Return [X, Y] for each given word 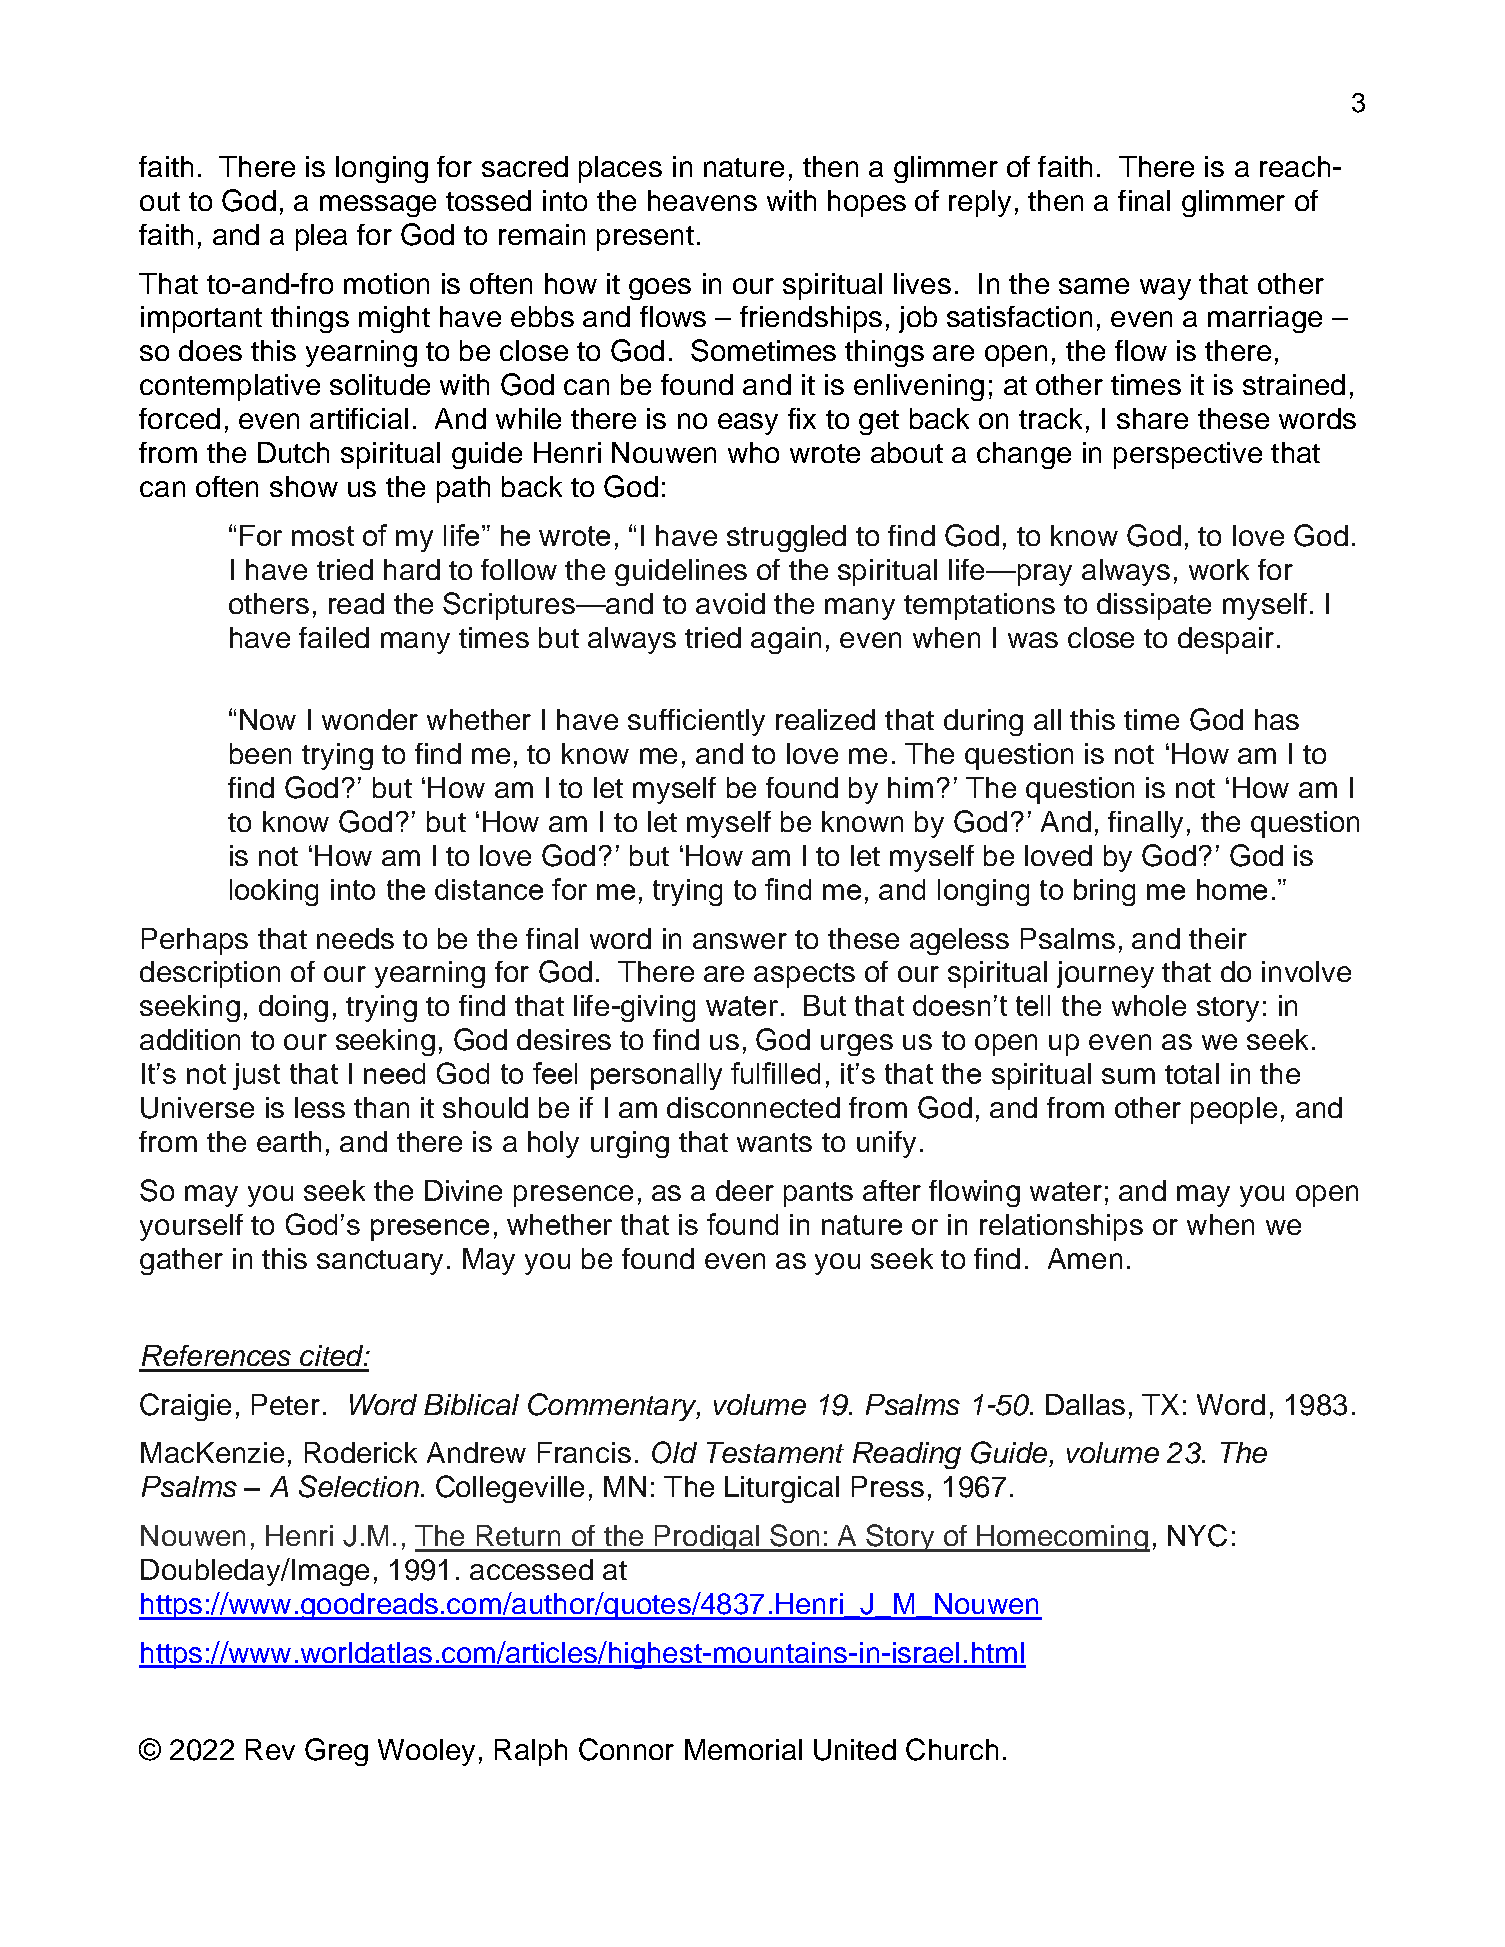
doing [293, 1008]
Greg [336, 1752]
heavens [702, 200]
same [1094, 286]
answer [740, 941]
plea [321, 237]
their [1218, 938]
